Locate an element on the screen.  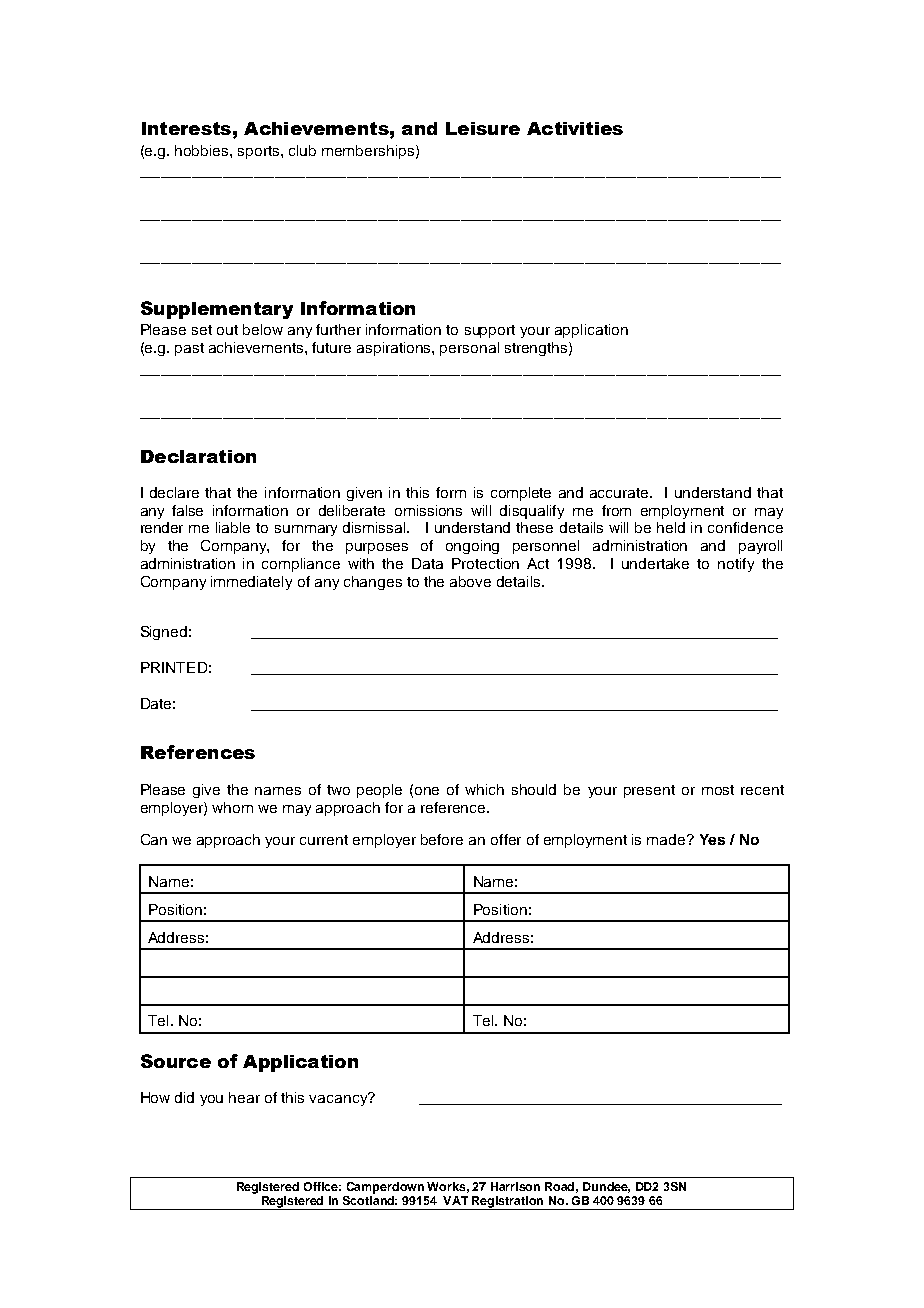
undertake is located at coordinates (655, 563).
